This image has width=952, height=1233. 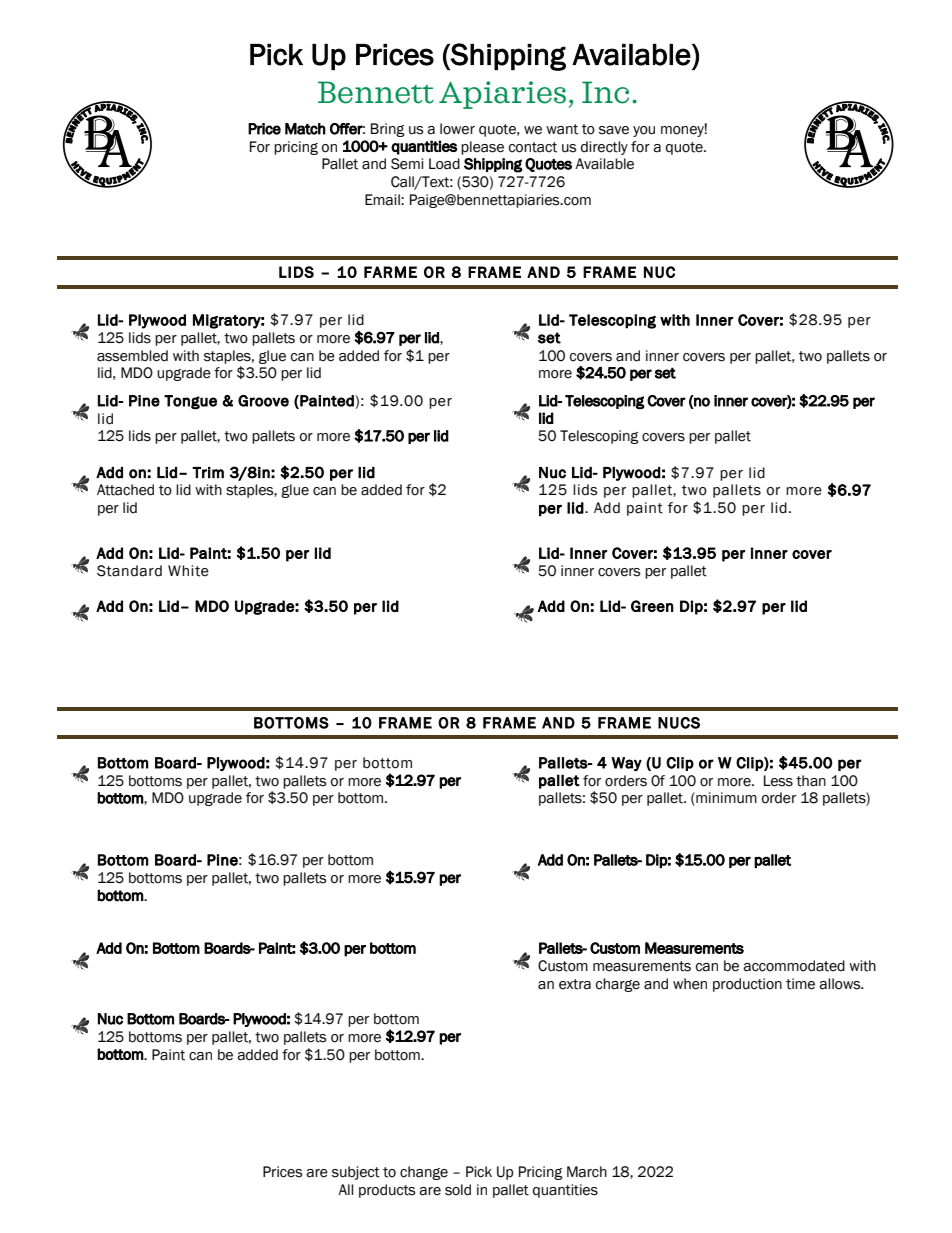 I want to click on Match, so click(x=305, y=129).
